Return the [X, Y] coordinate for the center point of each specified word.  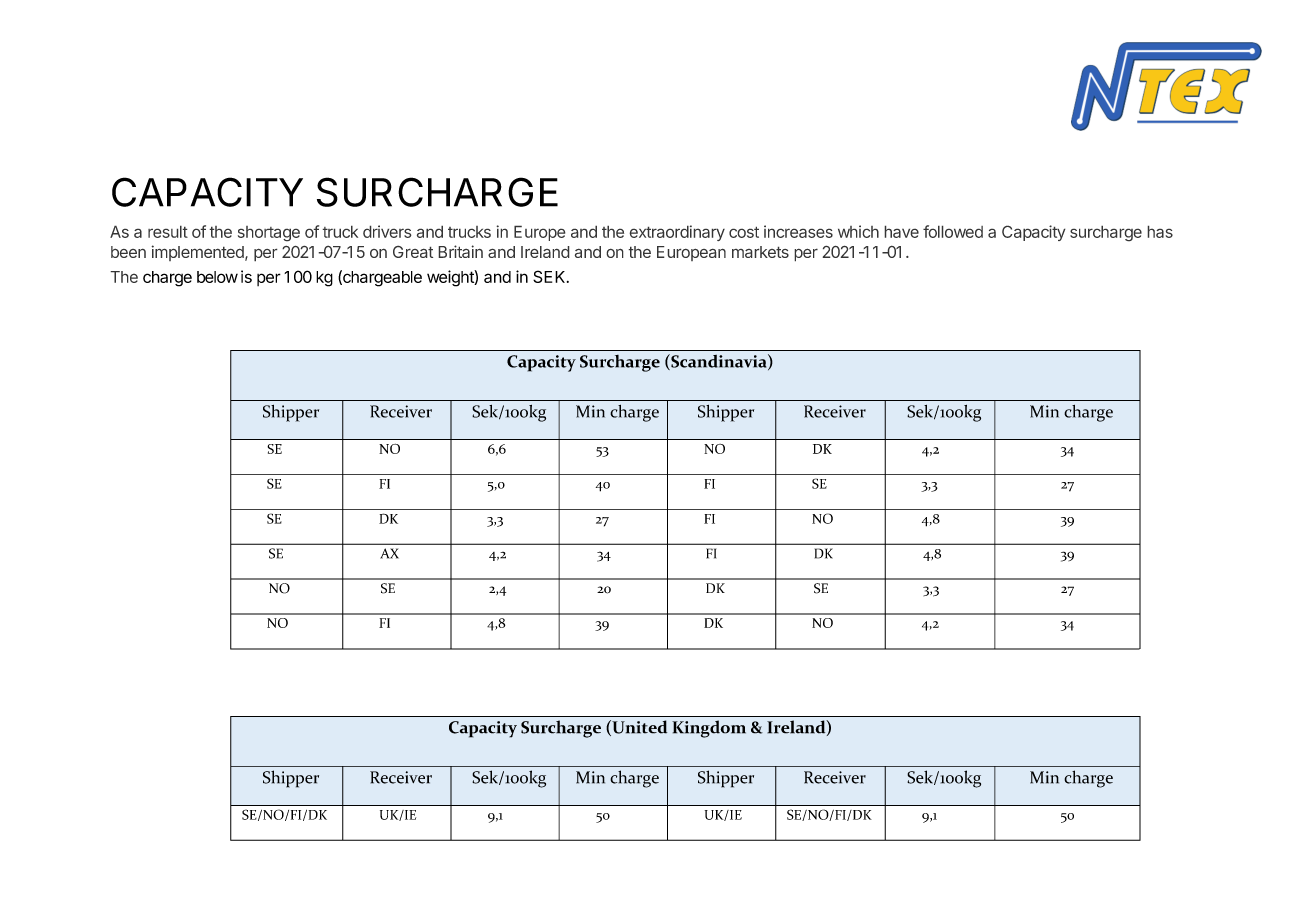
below [217, 277]
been [128, 252]
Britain [460, 251]
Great [413, 251]
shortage [269, 234]
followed [953, 231]
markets [760, 252]
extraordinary [677, 233]
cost [744, 232]
